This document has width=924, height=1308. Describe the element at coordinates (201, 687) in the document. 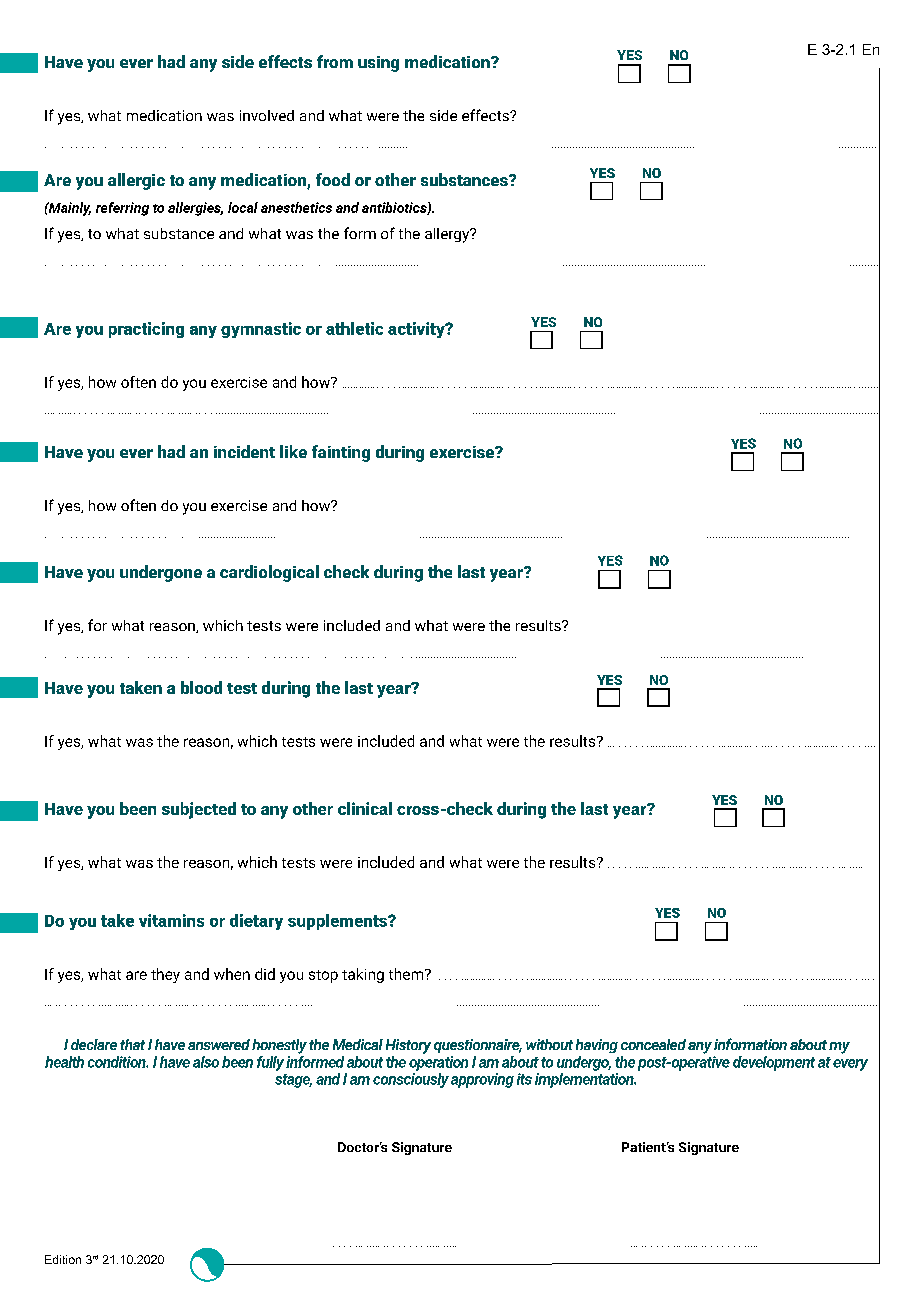

I see `blood` at that location.
